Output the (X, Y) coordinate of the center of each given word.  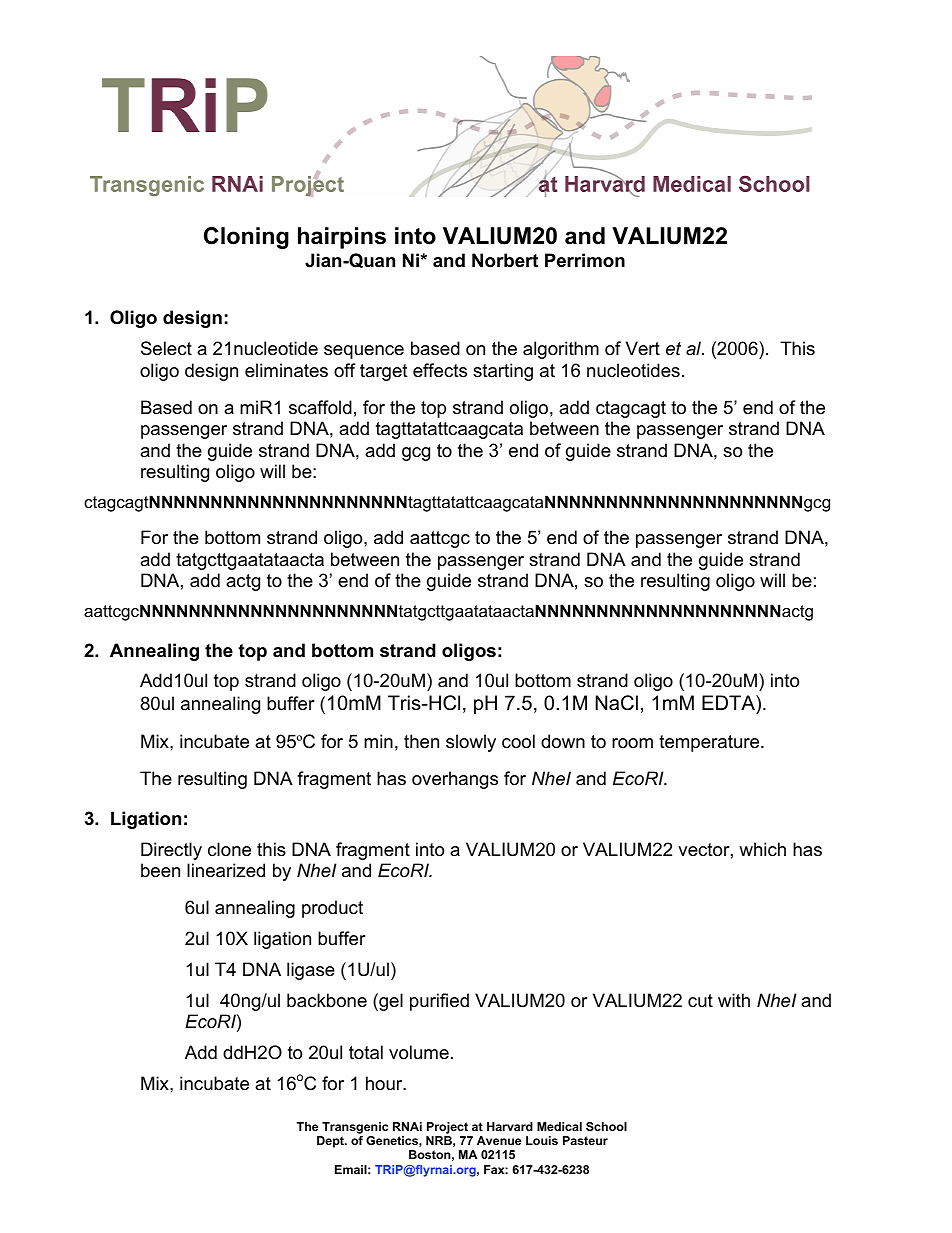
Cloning (246, 238)
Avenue (499, 1140)
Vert (643, 348)
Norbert (505, 260)
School (606, 1126)
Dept (331, 1142)
